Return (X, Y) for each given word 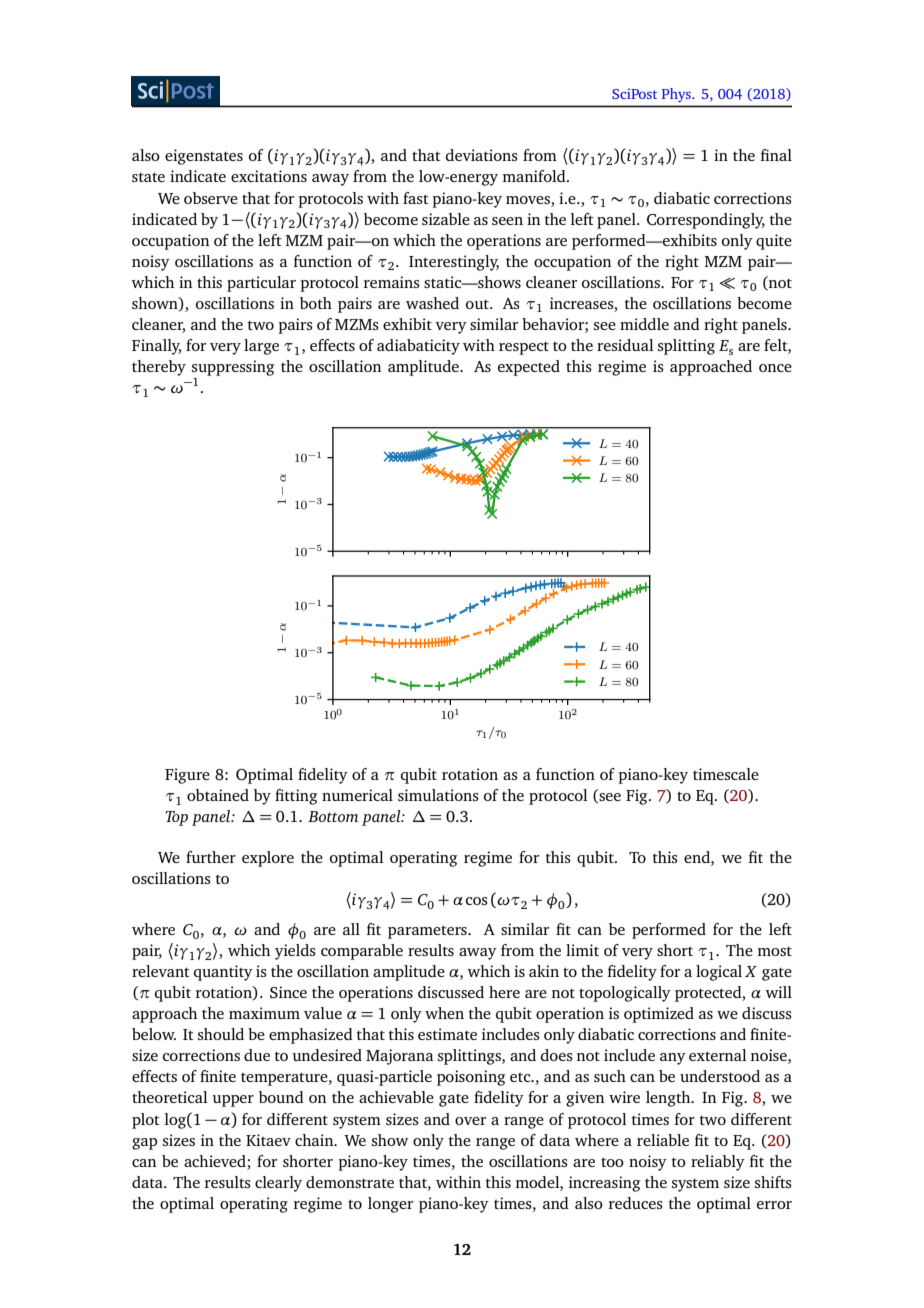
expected (529, 368)
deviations (482, 155)
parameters (428, 932)
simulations (438, 795)
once (775, 368)
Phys (677, 95)
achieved (215, 1161)
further (211, 857)
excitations (269, 176)
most (775, 951)
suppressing (233, 368)
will (778, 992)
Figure (187, 776)
